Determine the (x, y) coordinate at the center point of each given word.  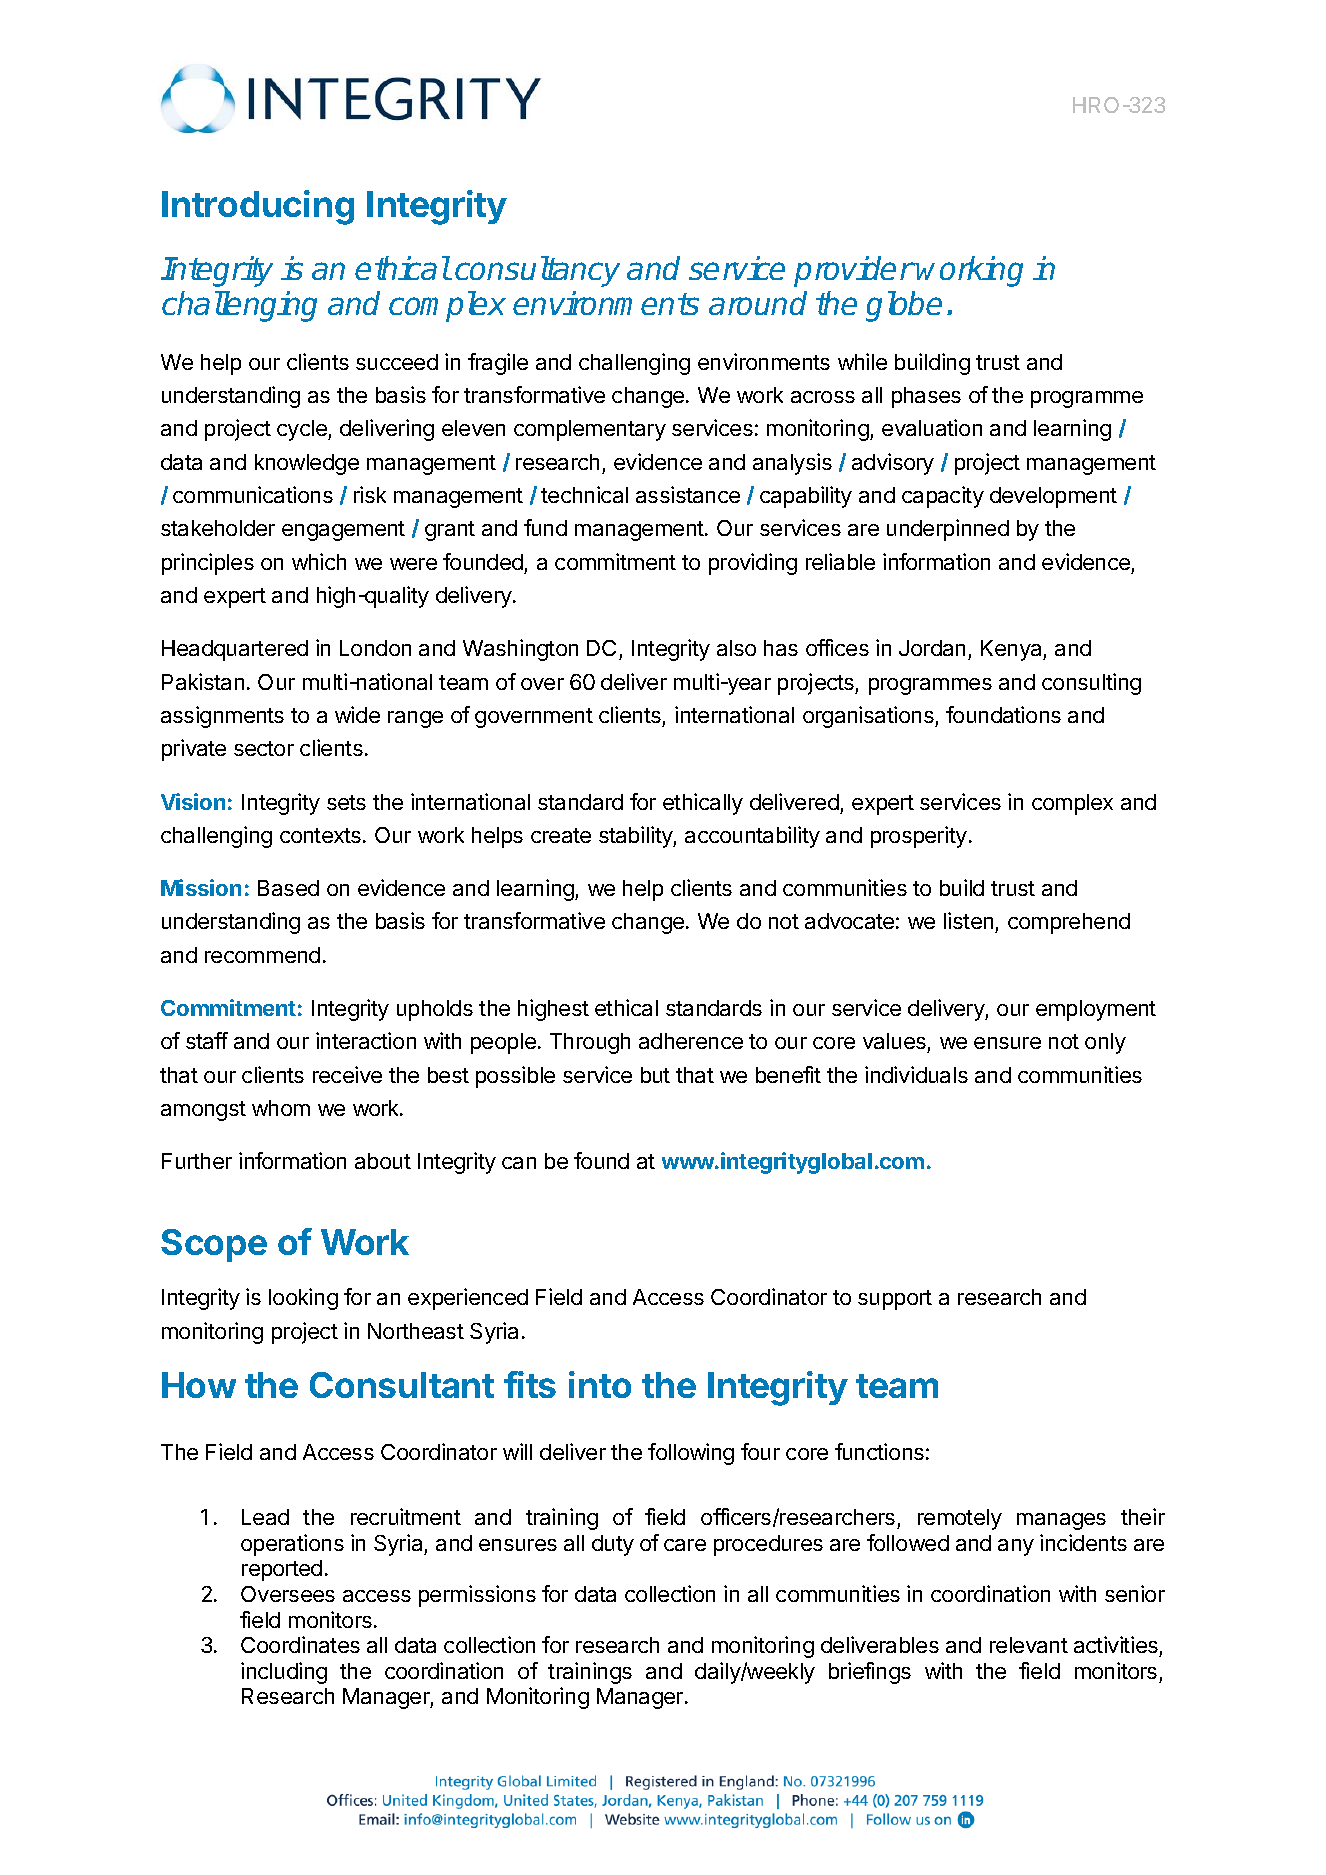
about (383, 1161)
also (736, 648)
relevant (1029, 1645)
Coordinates (300, 1644)
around (758, 303)
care (685, 1545)
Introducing (258, 207)
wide (357, 714)
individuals (916, 1074)
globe (904, 306)
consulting (1091, 684)
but (655, 1075)
